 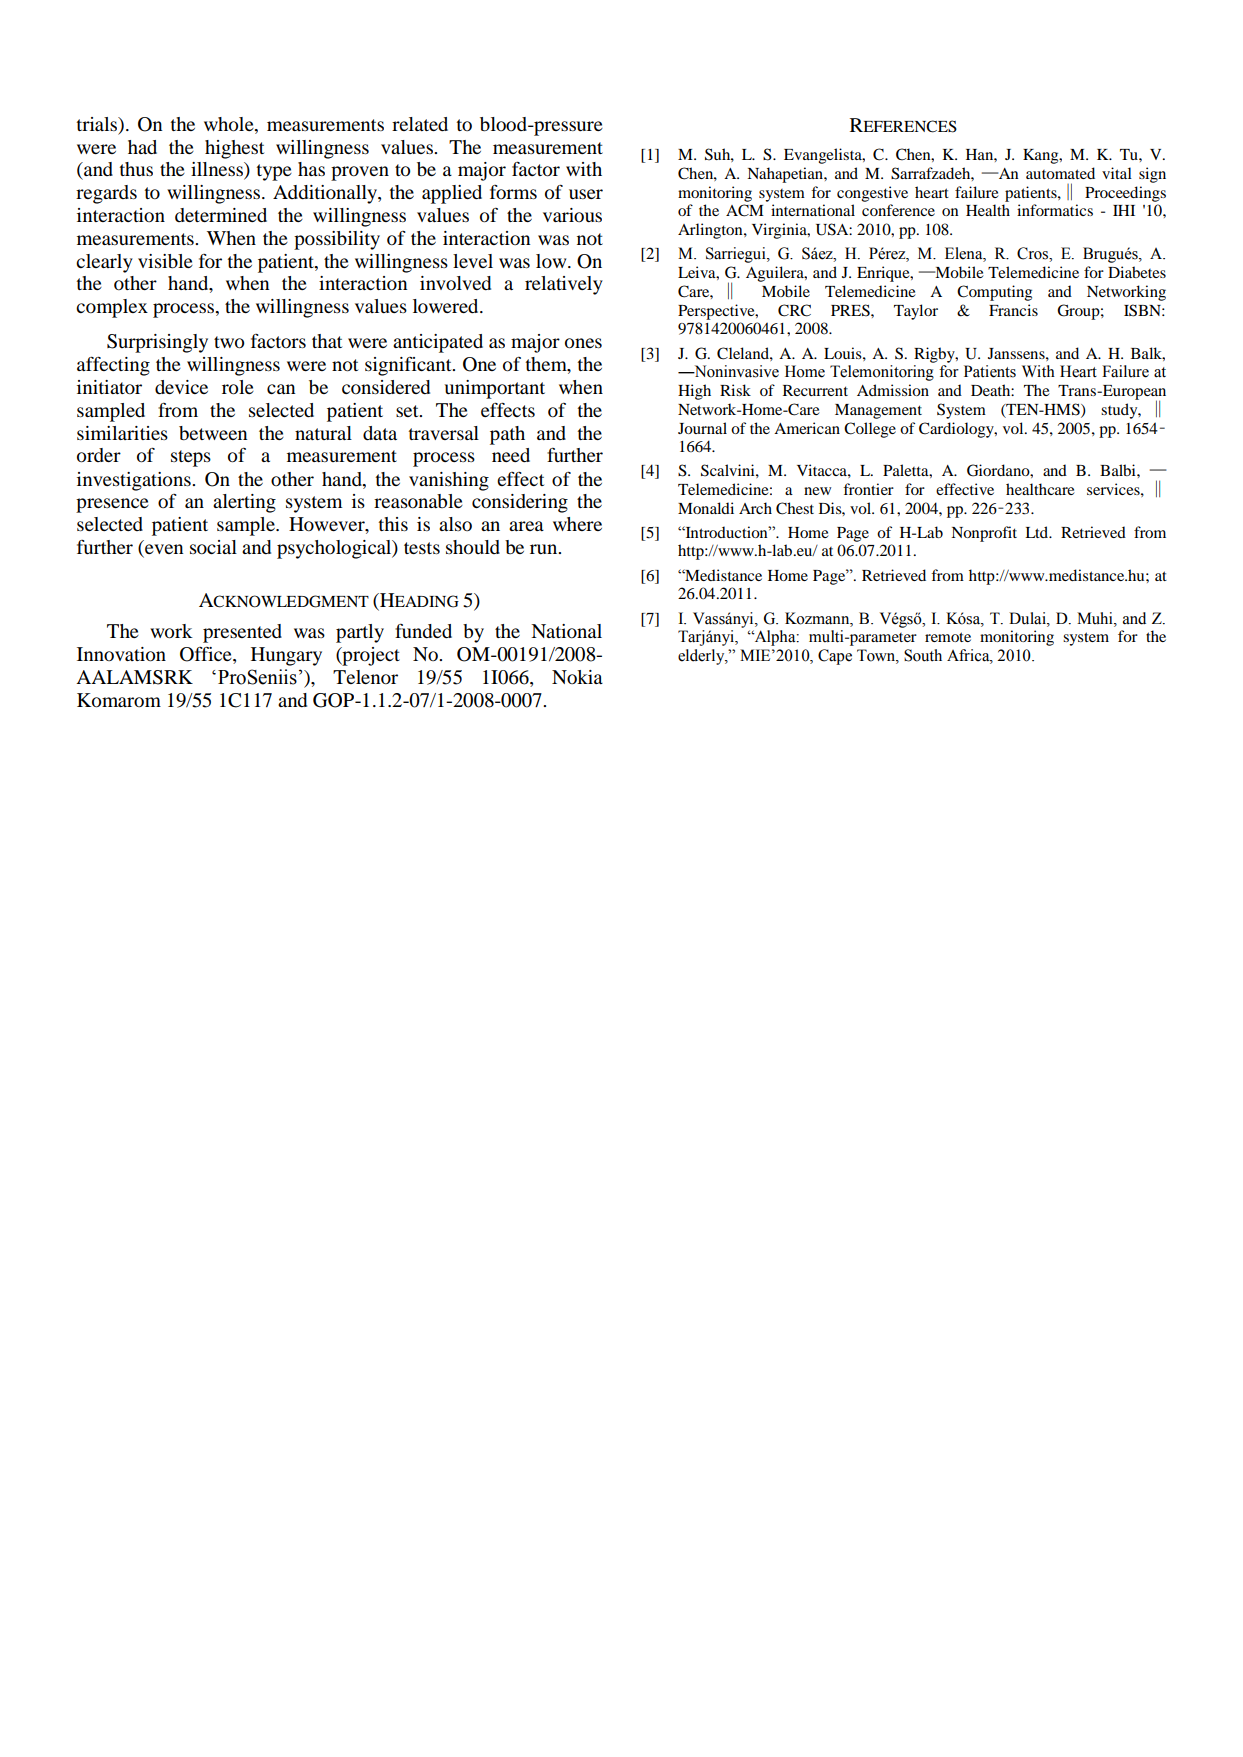 What do you see at coordinates (1060, 173) in the screenshot?
I see `automated` at bounding box center [1060, 173].
